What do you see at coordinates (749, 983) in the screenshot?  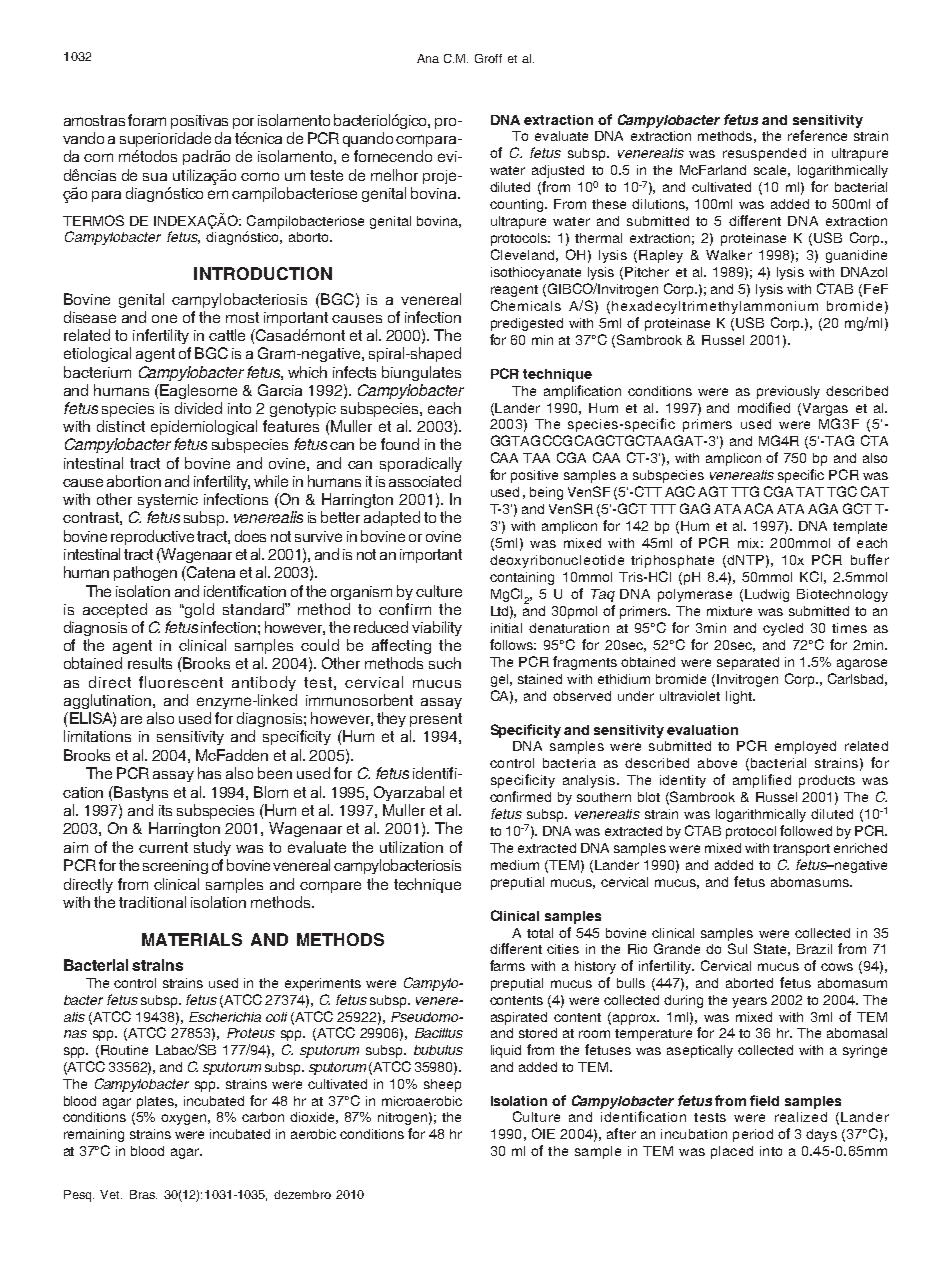 I see `aborted` at bounding box center [749, 983].
